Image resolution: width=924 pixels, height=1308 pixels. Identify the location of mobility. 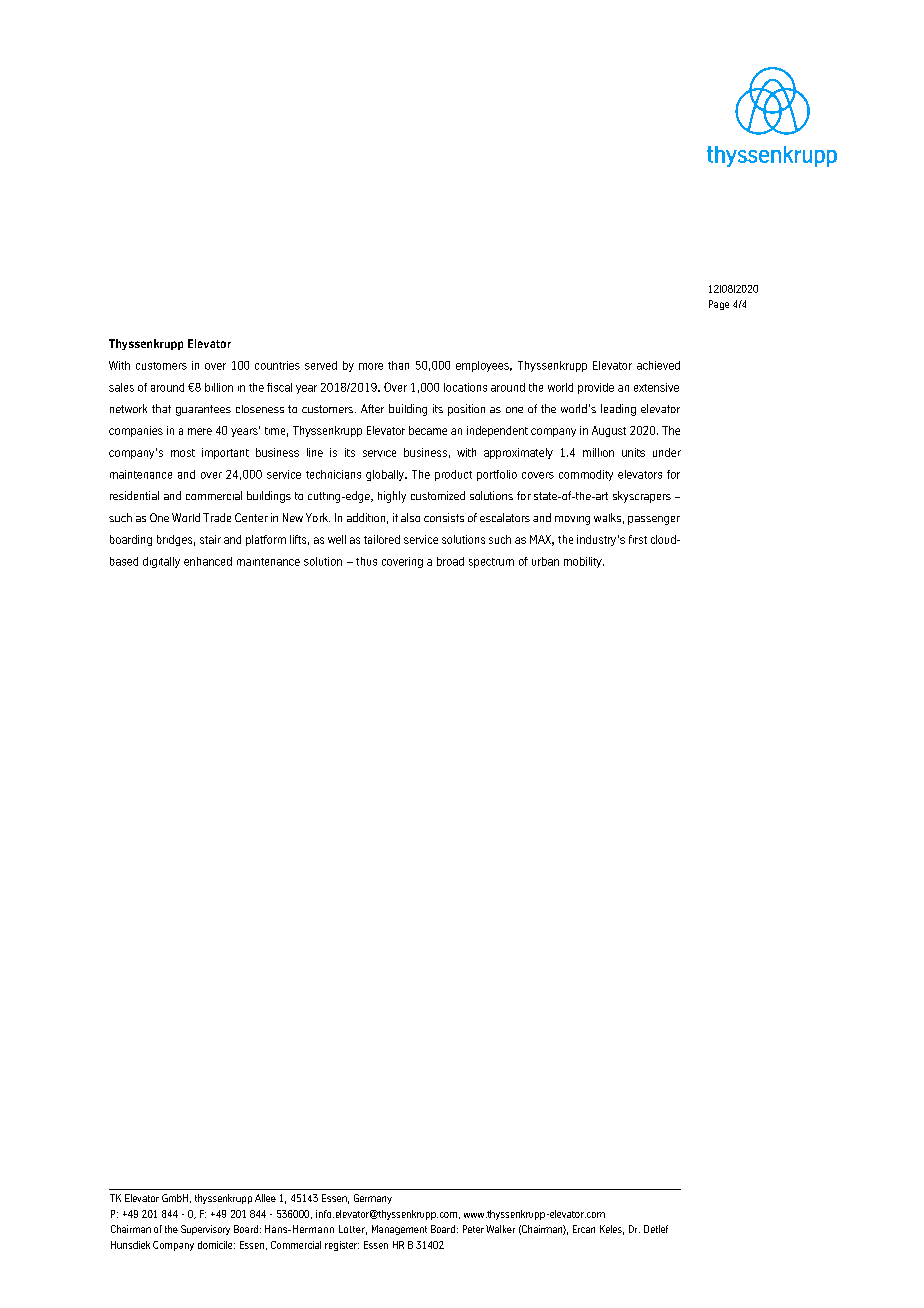
(584, 562).
